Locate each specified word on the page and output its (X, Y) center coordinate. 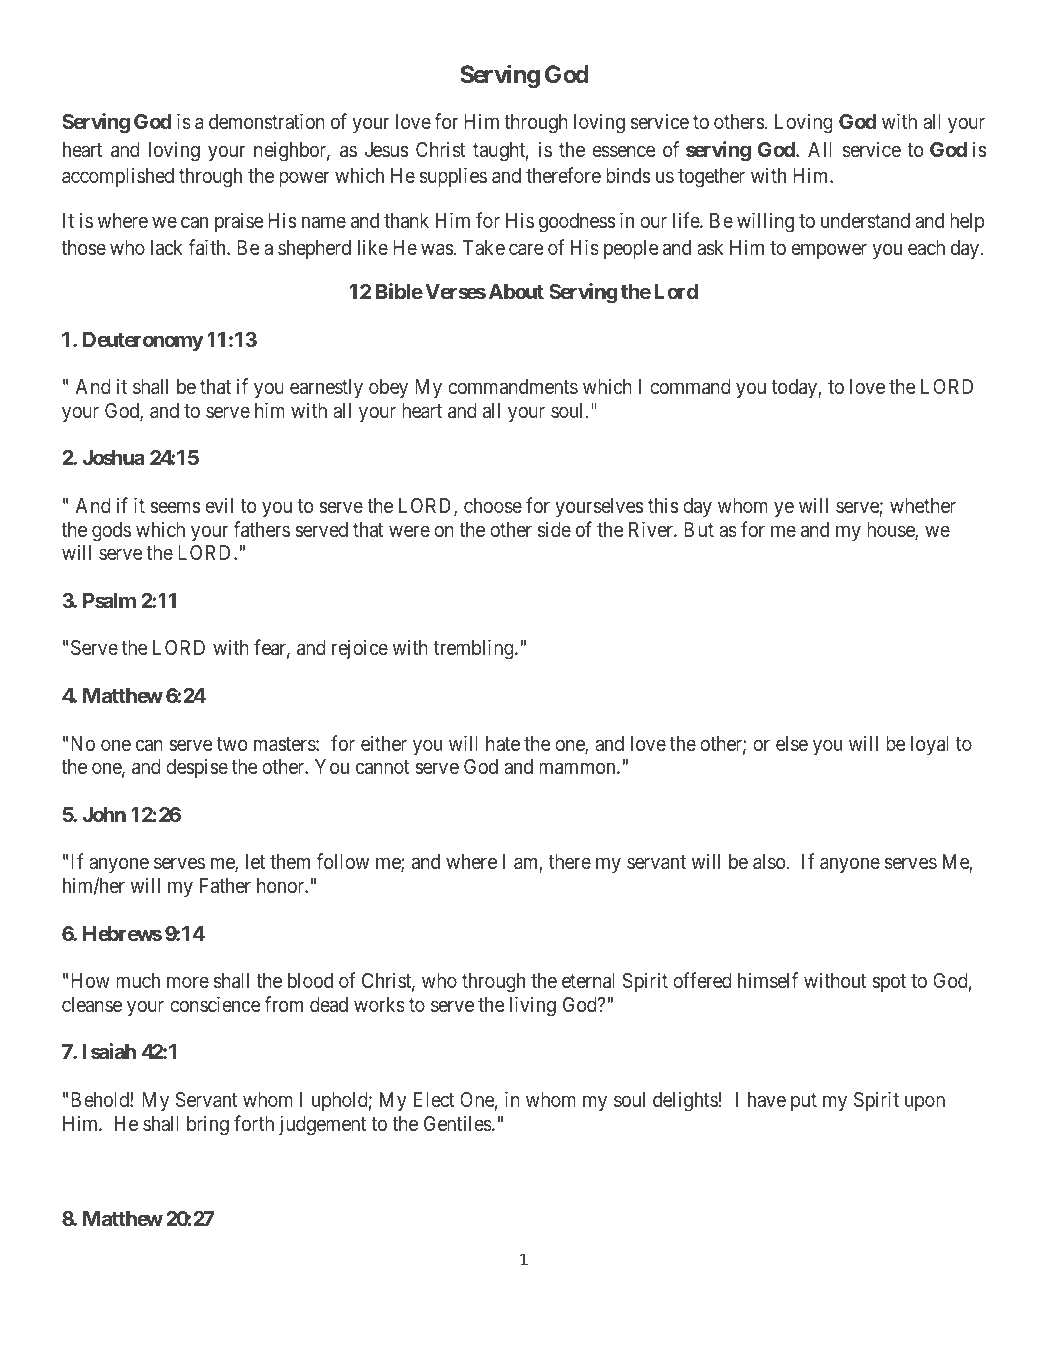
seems (175, 507)
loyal (930, 746)
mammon (578, 769)
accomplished (118, 177)
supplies (453, 177)
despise (197, 768)
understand (865, 220)
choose (493, 505)
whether (923, 505)
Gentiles (458, 1123)
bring (208, 1125)
